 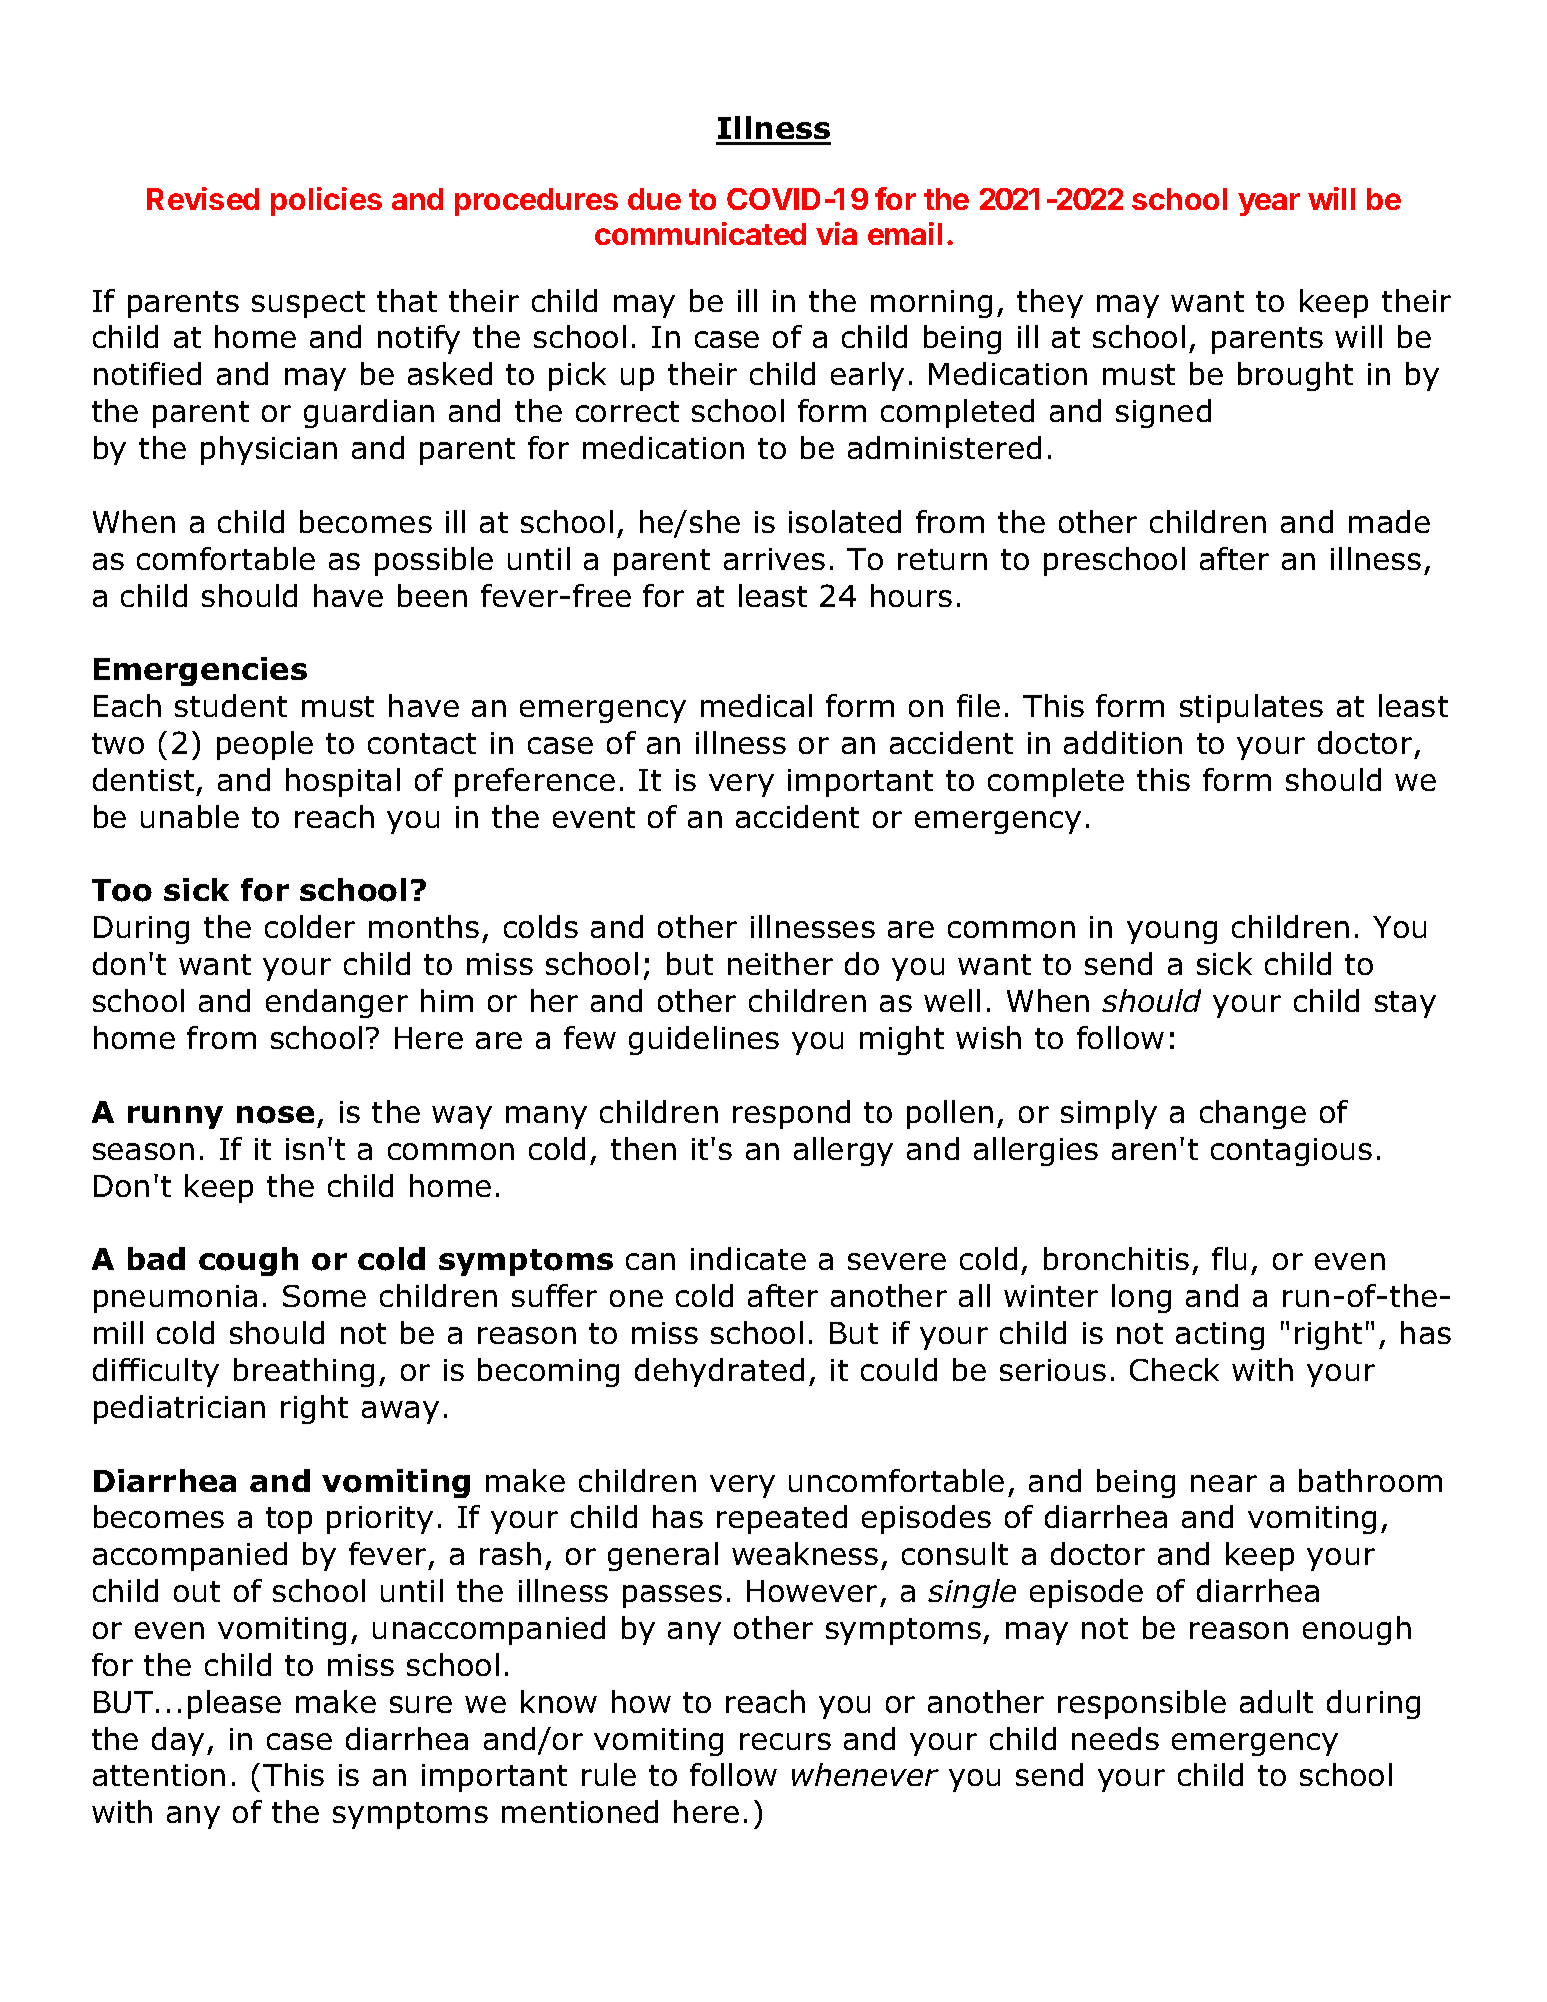 What do you see at coordinates (326, 201) in the page?
I see `policies` at bounding box center [326, 201].
